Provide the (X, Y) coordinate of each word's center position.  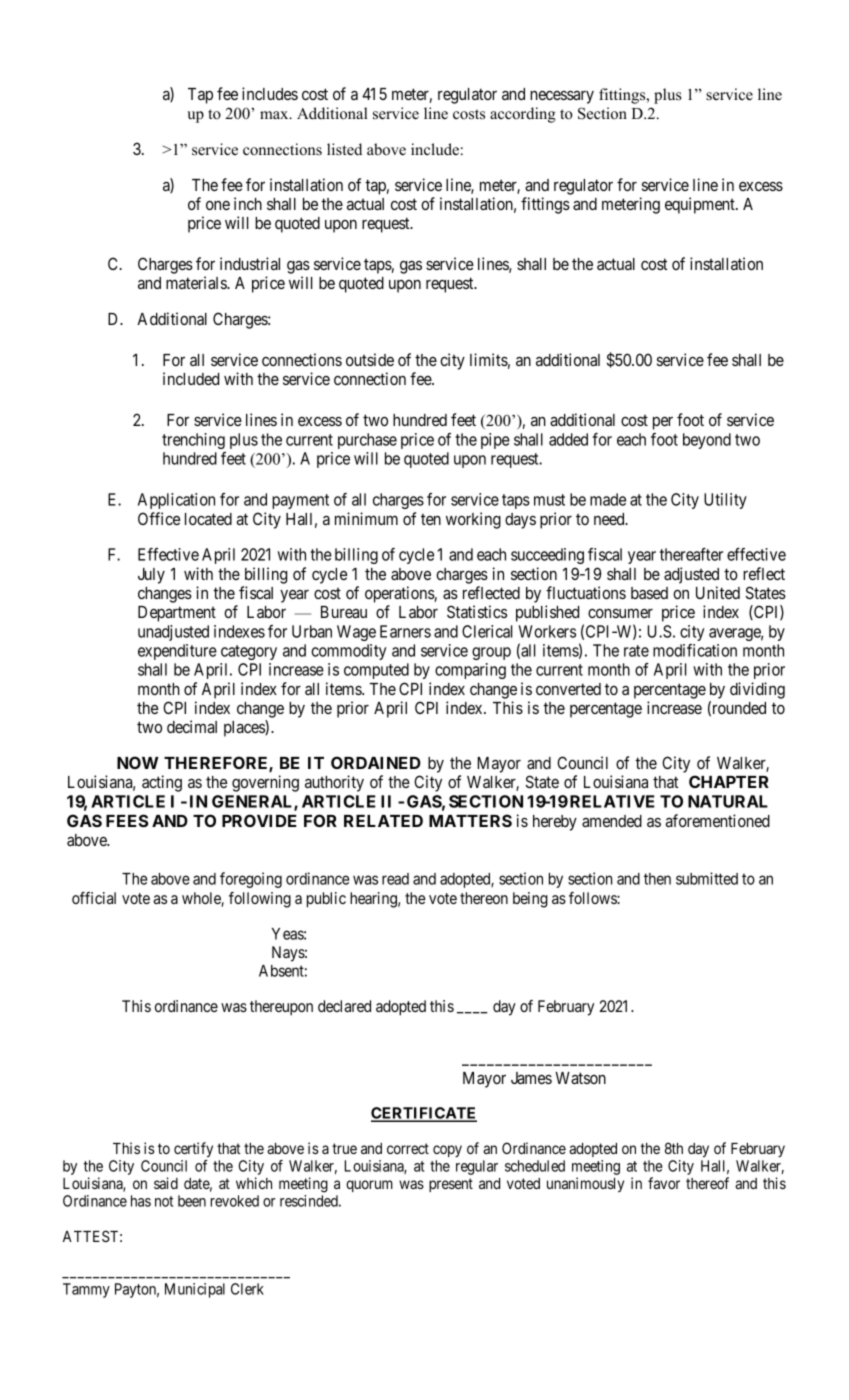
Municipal (195, 1290)
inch (248, 203)
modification (695, 650)
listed (344, 149)
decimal (192, 726)
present (451, 1185)
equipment (701, 205)
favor (664, 1183)
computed (376, 671)
